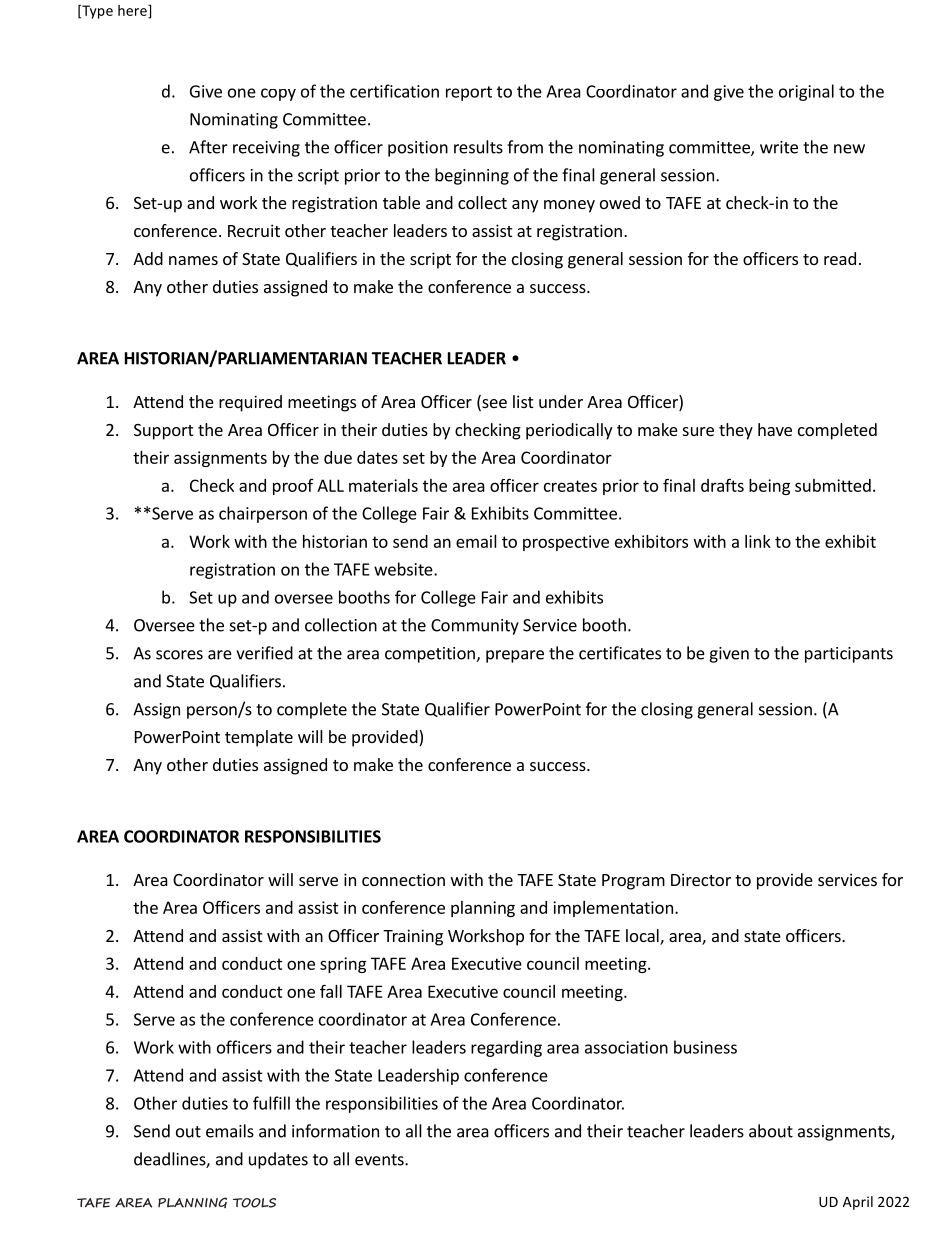 The height and width of the document is (1233, 952). Describe the element at coordinates (469, 93) in the document. I see `report` at that location.
